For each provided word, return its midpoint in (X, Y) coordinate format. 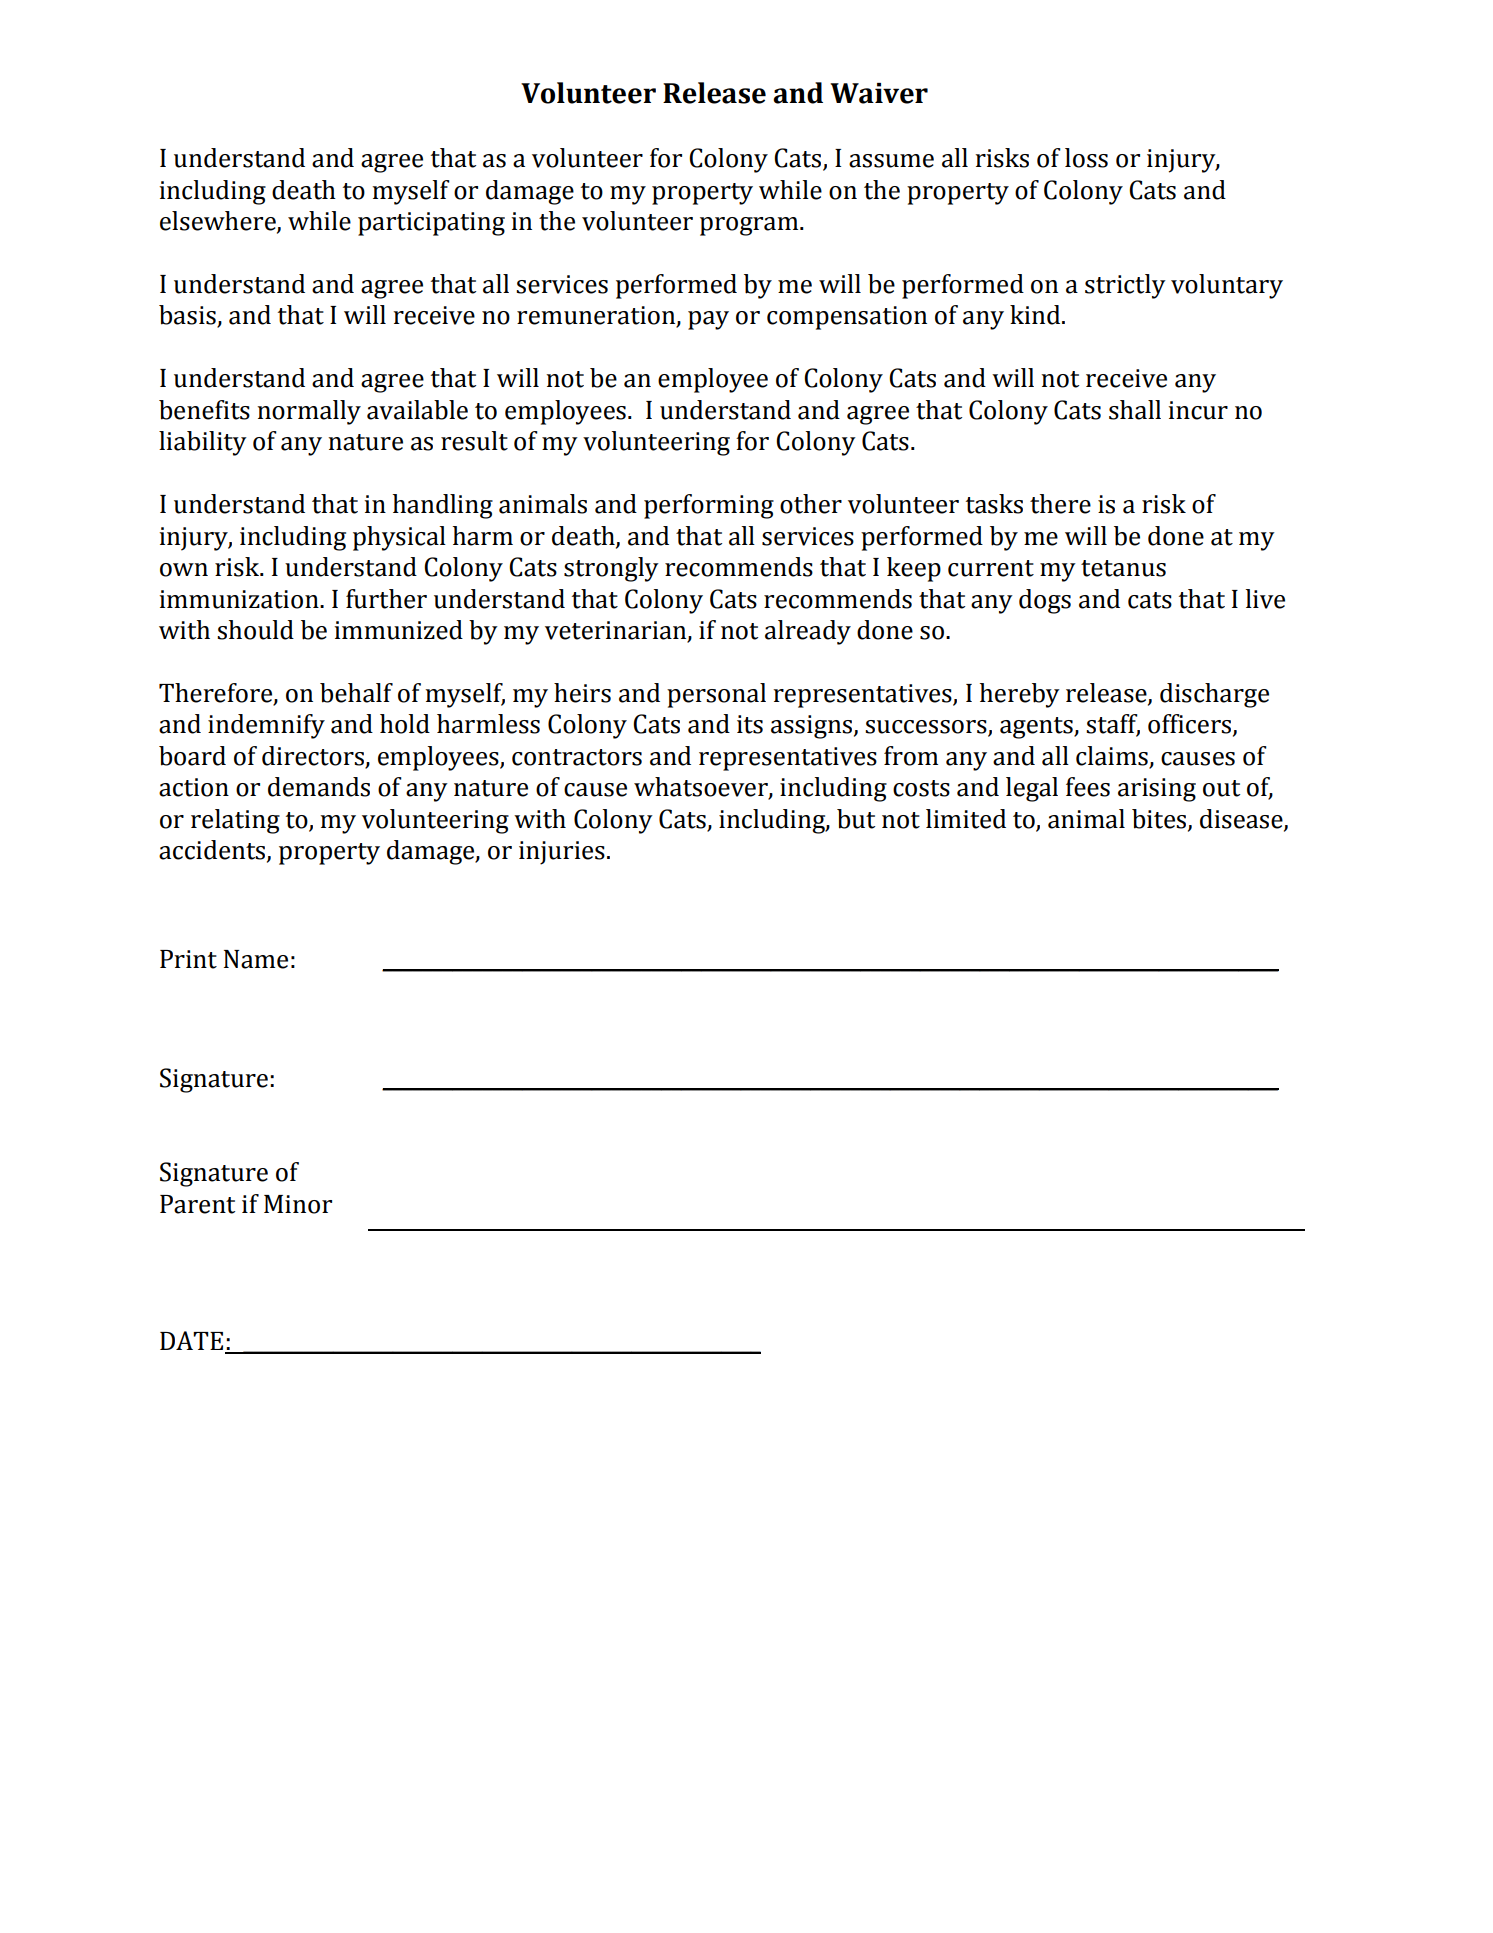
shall (1135, 410)
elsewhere (219, 222)
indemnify (266, 726)
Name (256, 959)
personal (716, 695)
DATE (193, 1342)
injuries (562, 853)
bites (1160, 820)
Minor (298, 1204)
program (750, 226)
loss (1086, 158)
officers (1191, 725)
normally (309, 412)
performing (709, 506)
